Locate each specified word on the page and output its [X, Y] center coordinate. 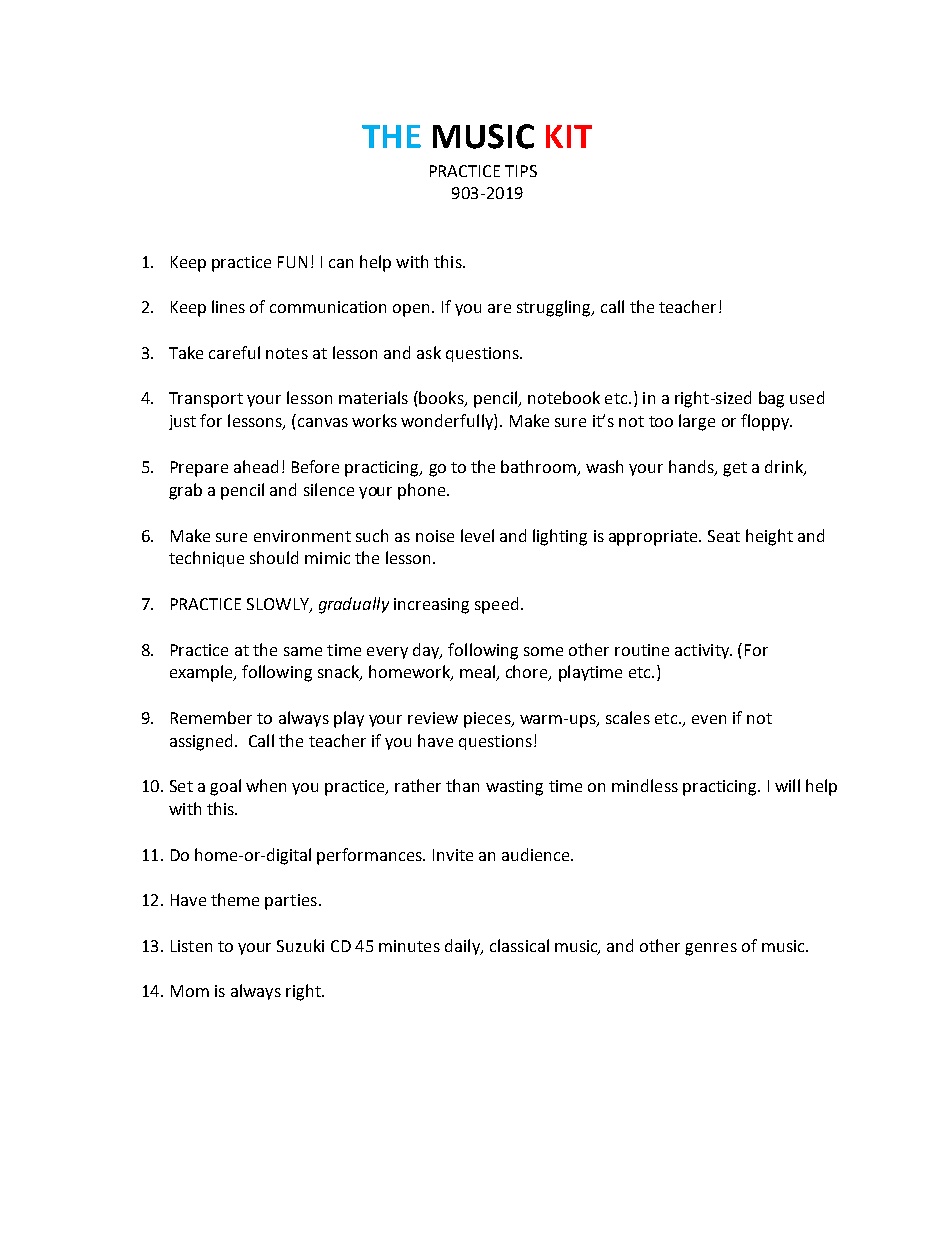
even [709, 719]
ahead [256, 466]
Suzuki [300, 945]
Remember [211, 717]
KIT [569, 136]
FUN [292, 262]
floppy [766, 422]
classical [519, 945]
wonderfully [448, 422]
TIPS [521, 171]
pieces [488, 720]
